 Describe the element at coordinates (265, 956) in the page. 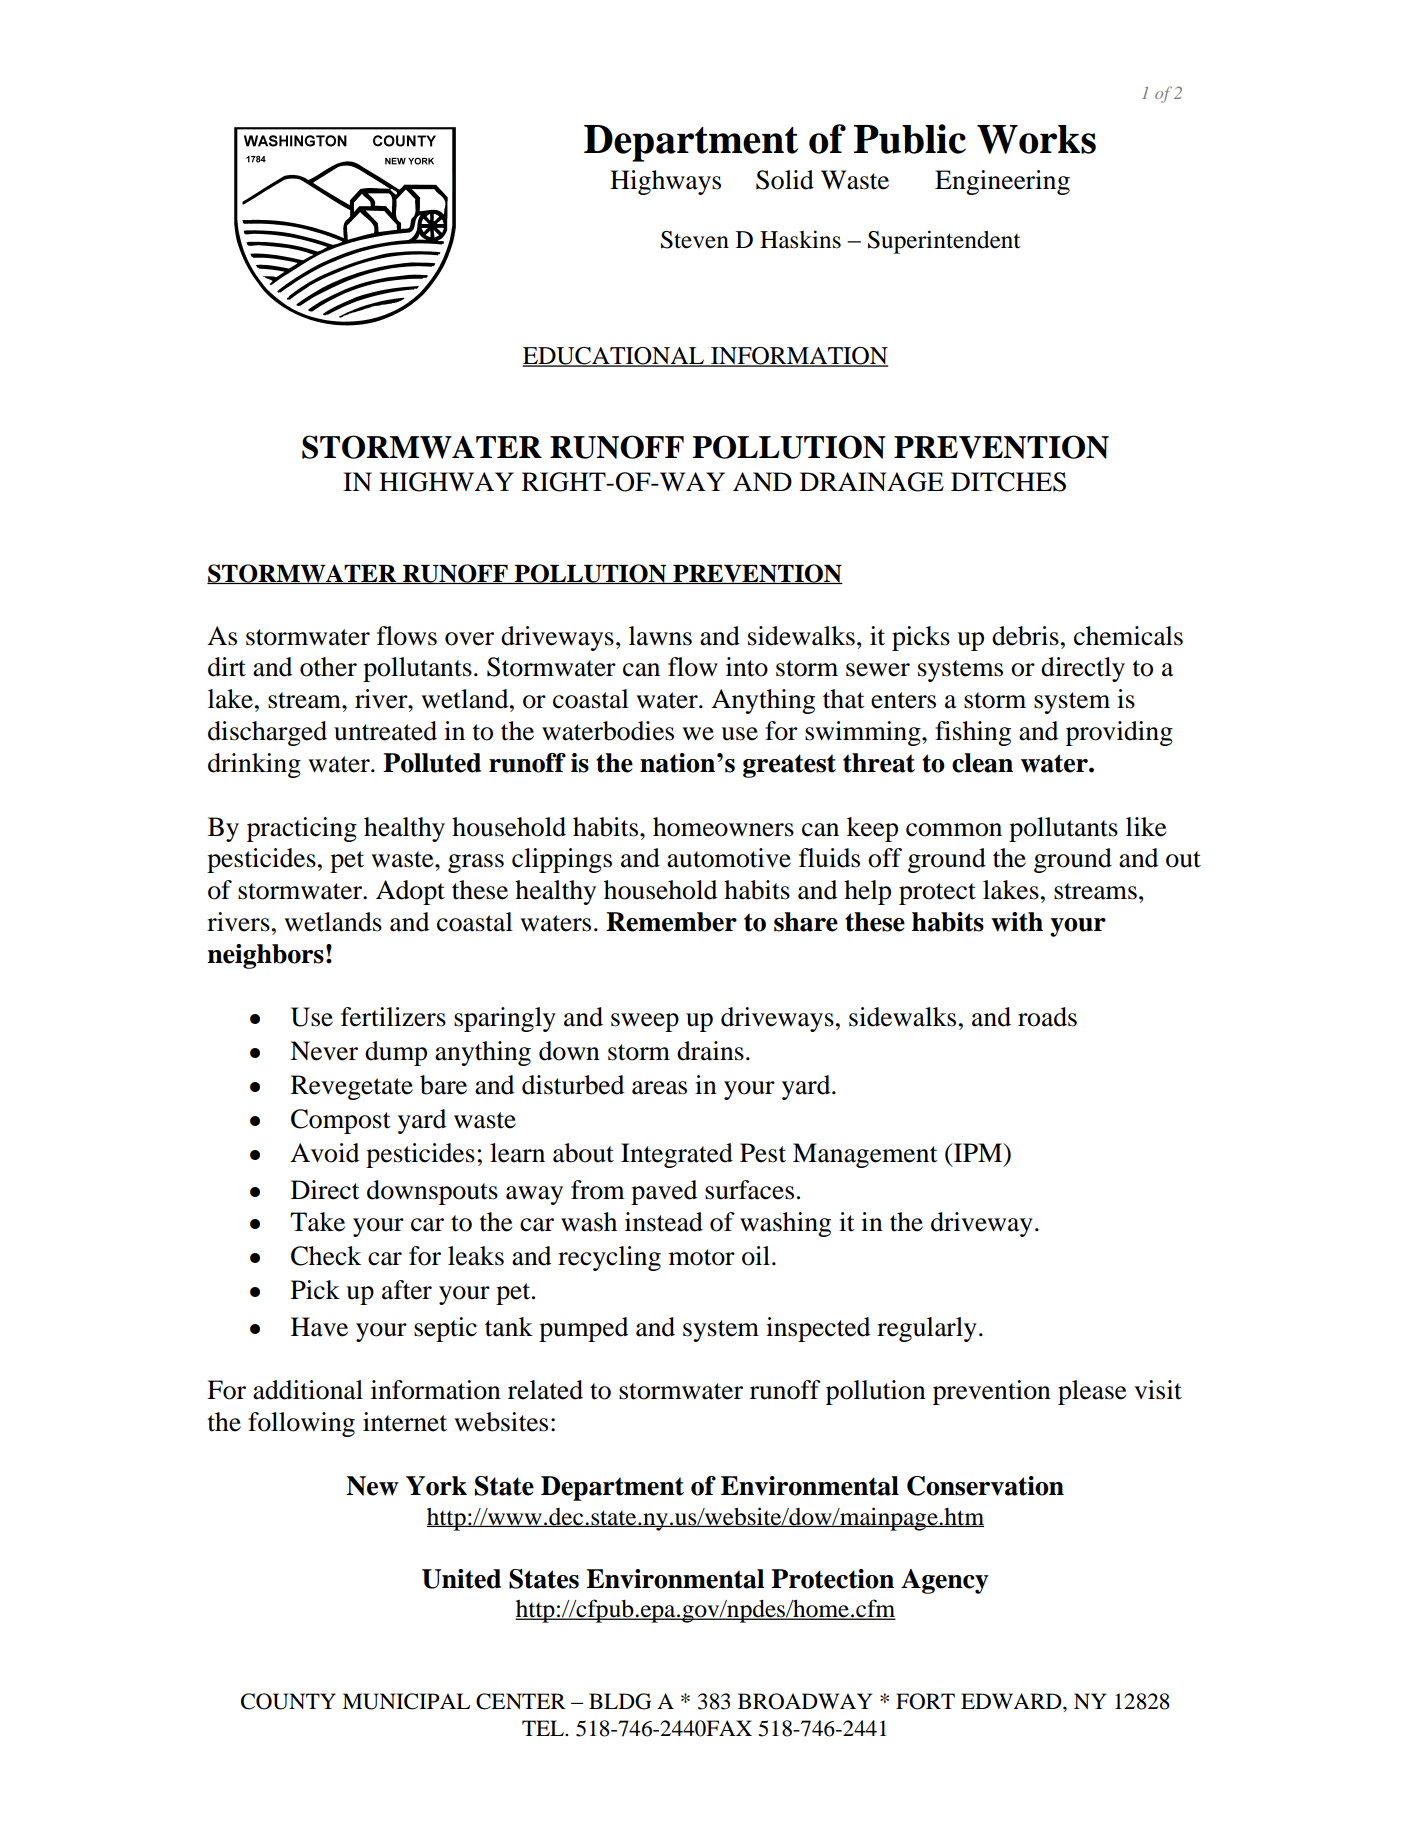

I see `neighbors` at that location.
